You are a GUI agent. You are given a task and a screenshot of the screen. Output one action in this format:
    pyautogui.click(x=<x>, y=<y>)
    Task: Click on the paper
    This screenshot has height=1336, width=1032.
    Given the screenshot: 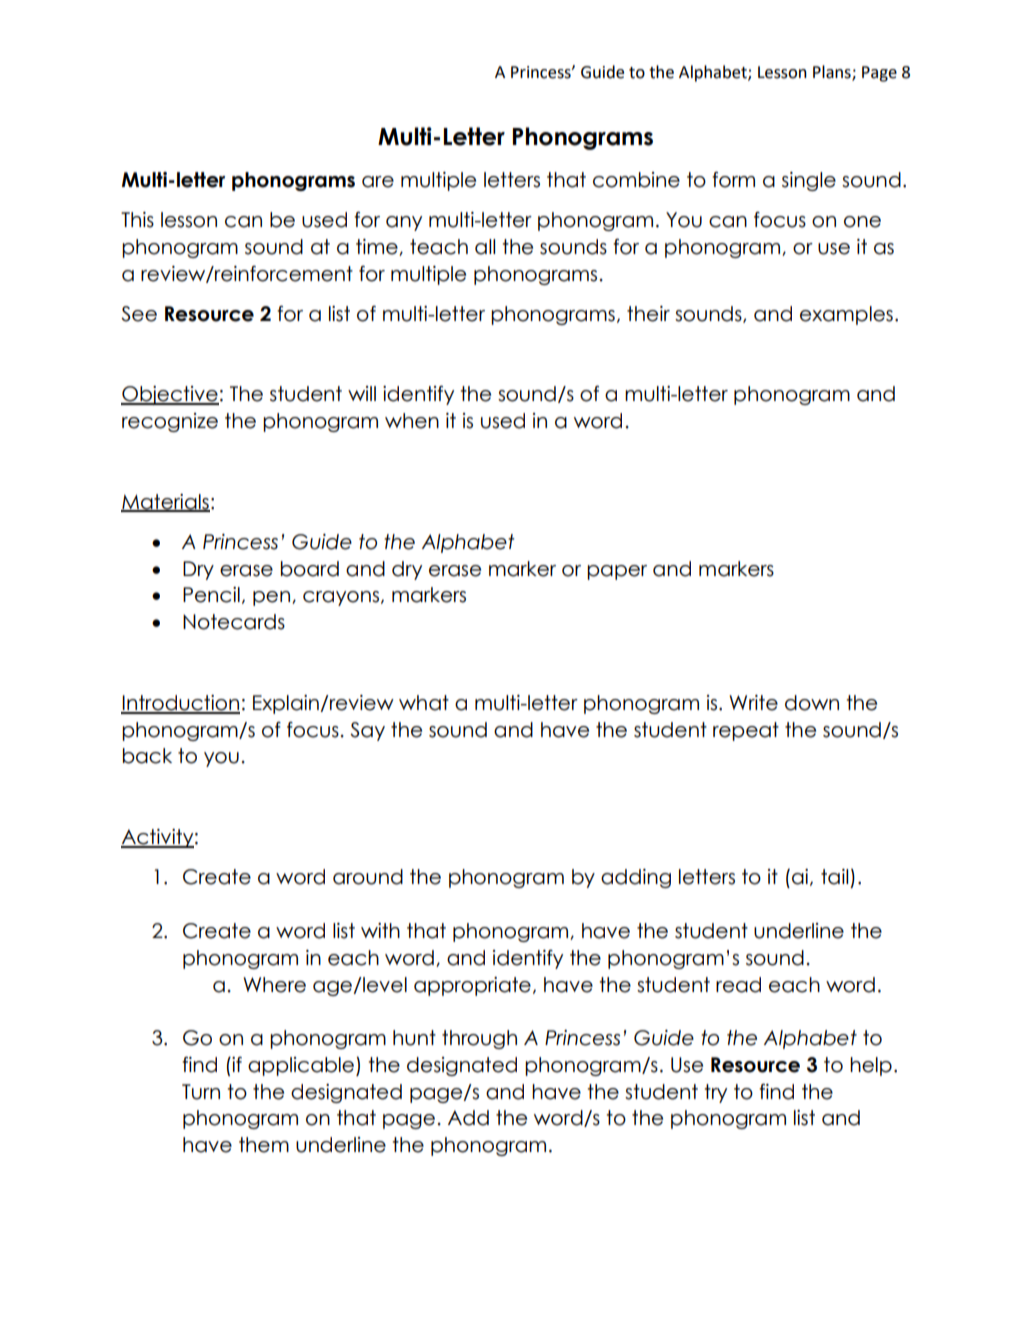 What is the action you would take?
    pyautogui.click(x=617, y=572)
